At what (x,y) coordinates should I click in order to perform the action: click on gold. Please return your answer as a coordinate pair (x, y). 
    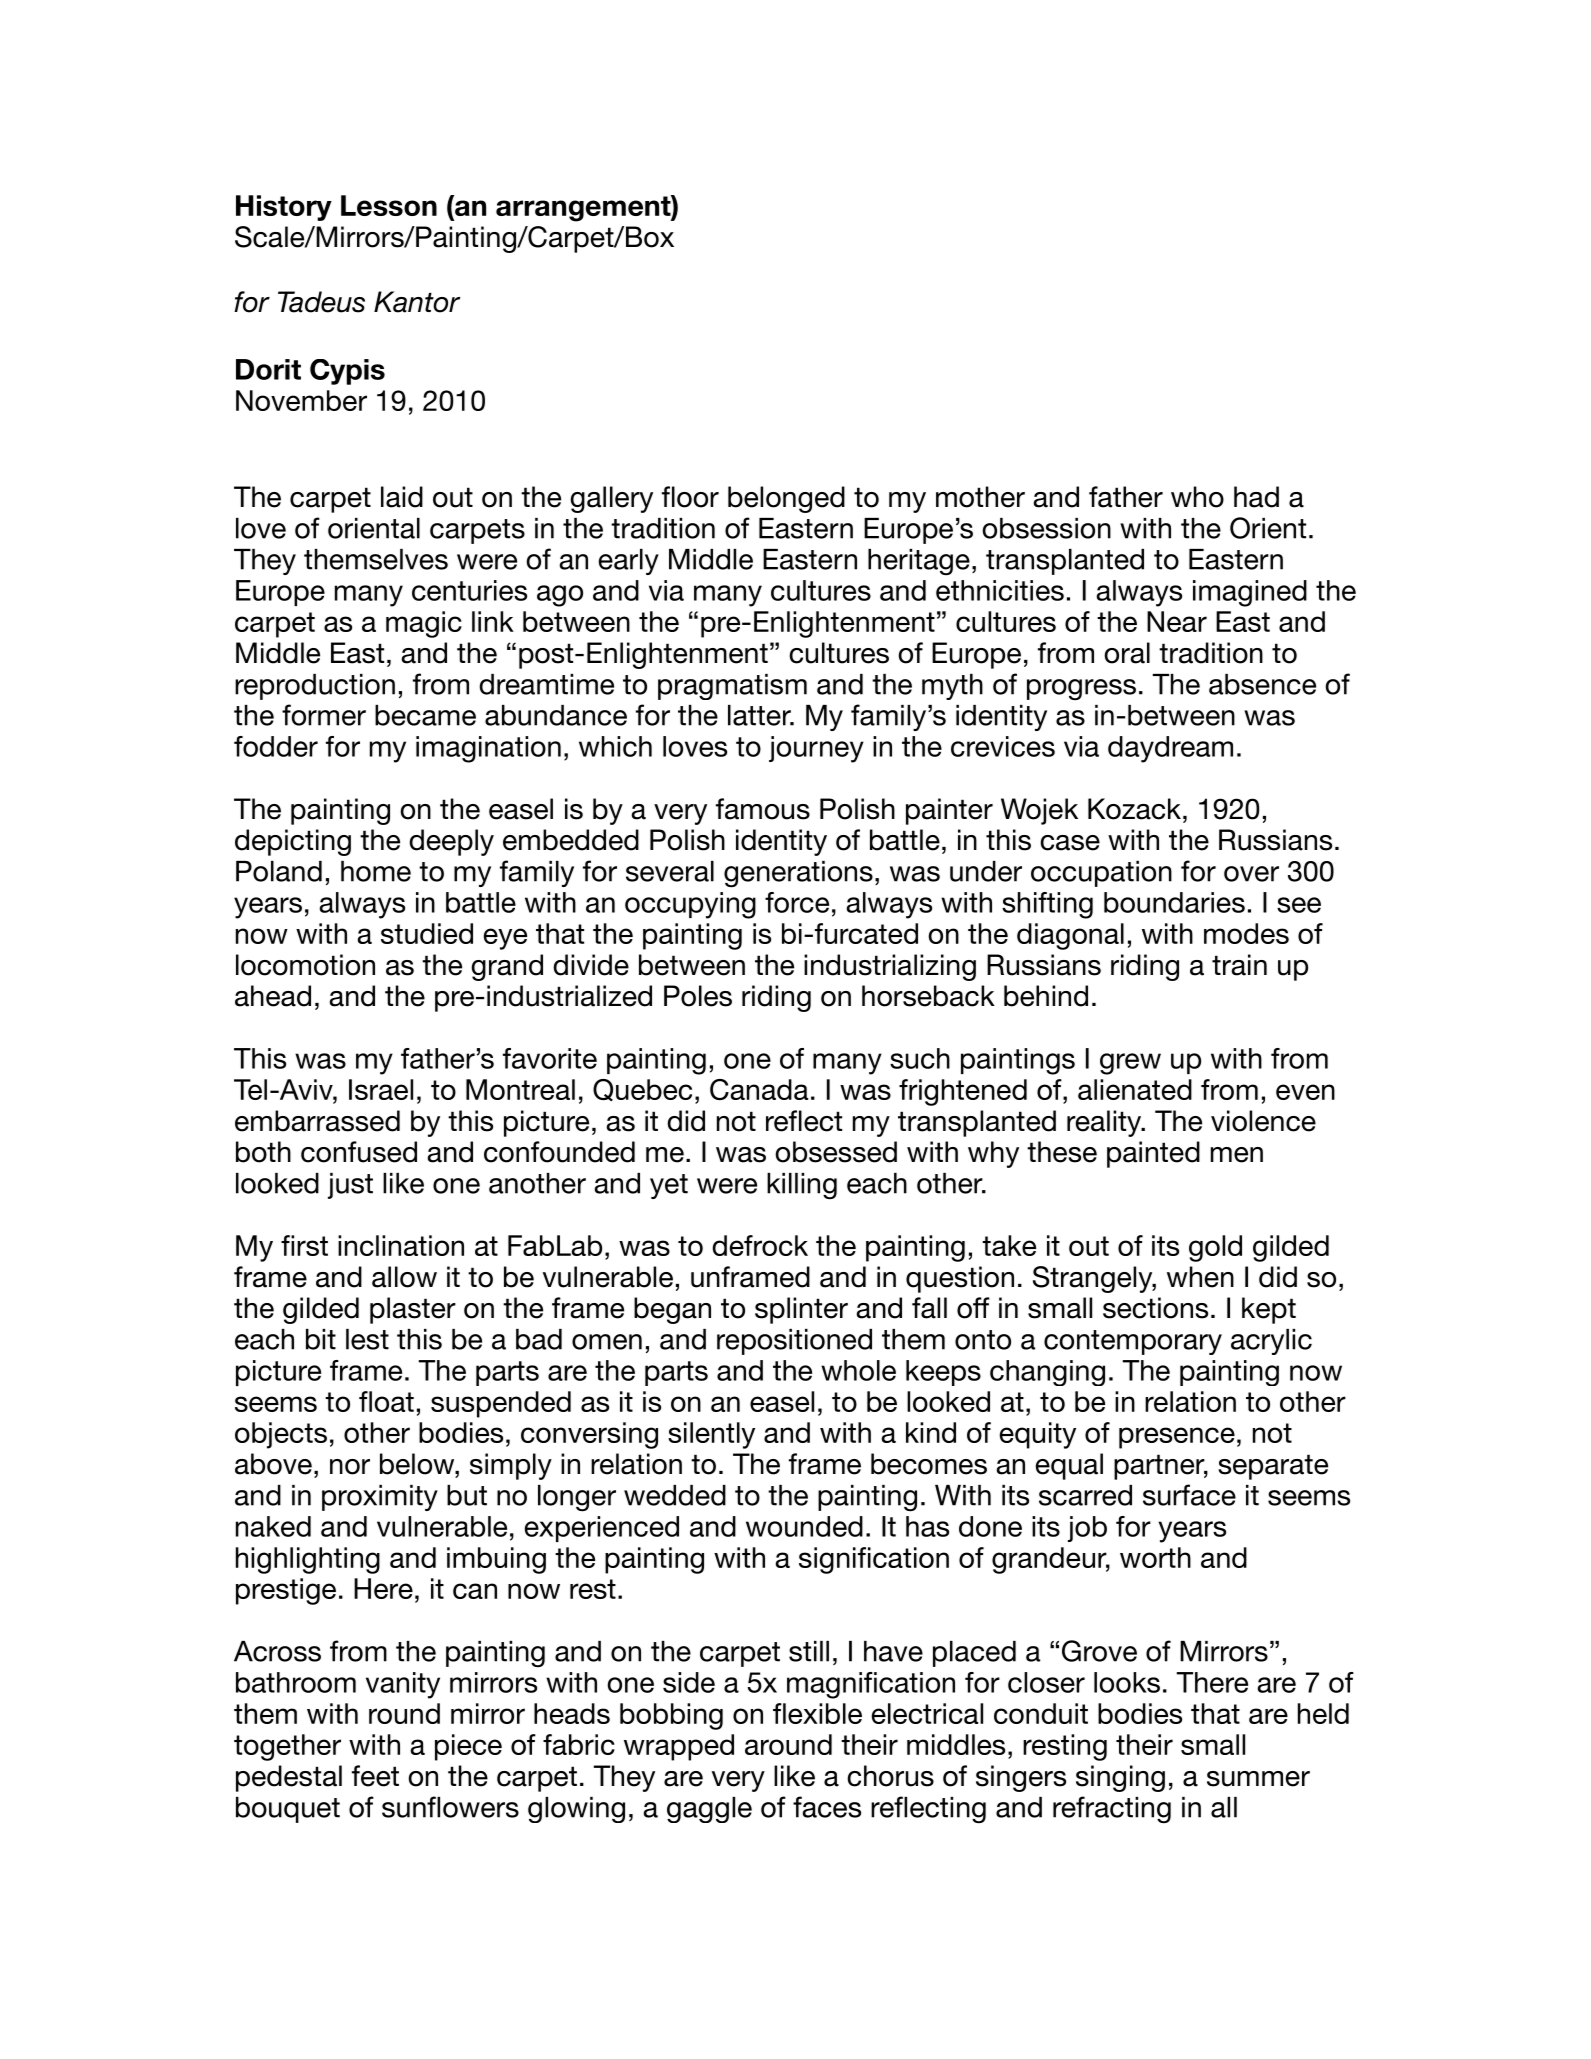
    Looking at the image, I should click on (1215, 1248).
